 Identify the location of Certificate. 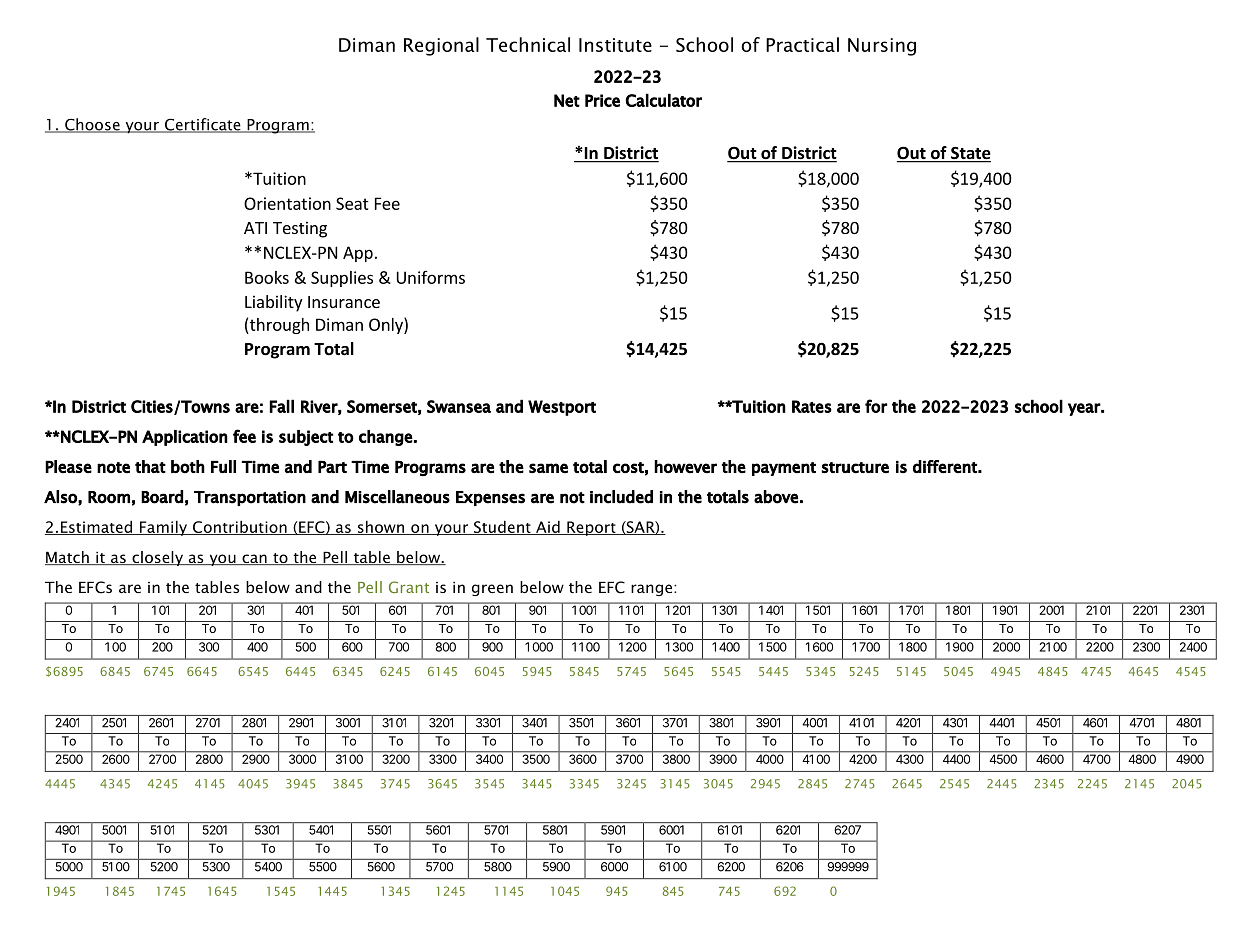
(202, 125).
